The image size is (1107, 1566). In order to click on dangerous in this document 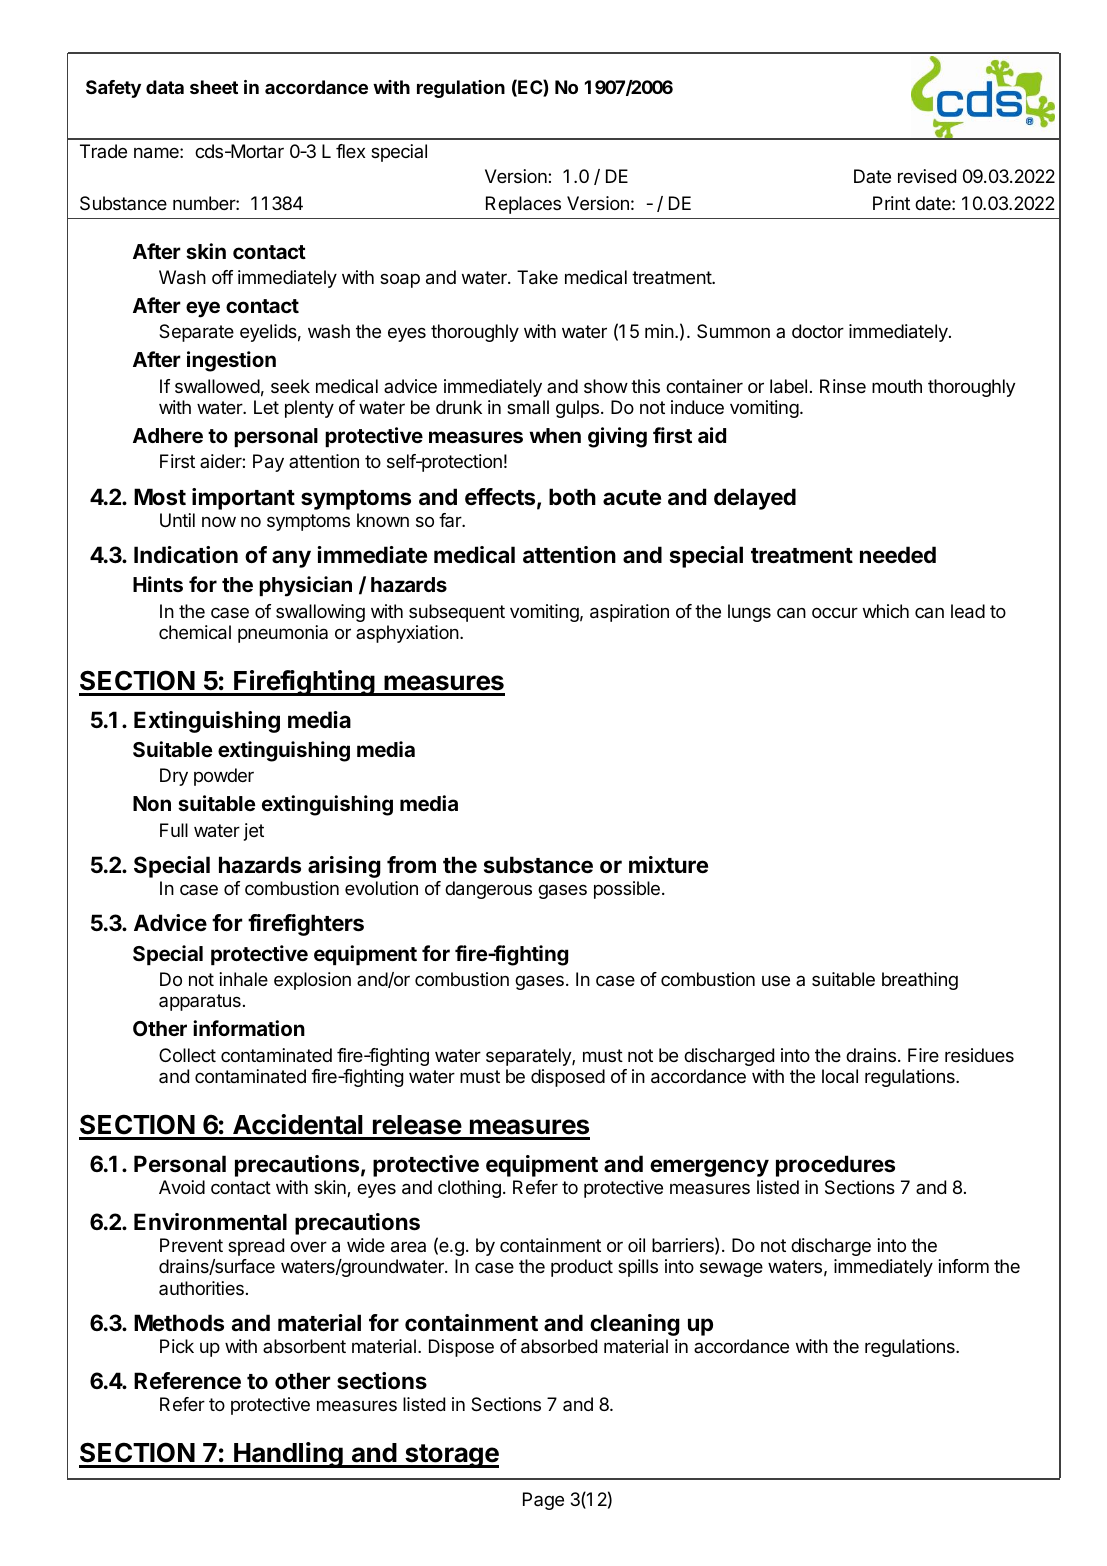, I will do `click(488, 890)`.
